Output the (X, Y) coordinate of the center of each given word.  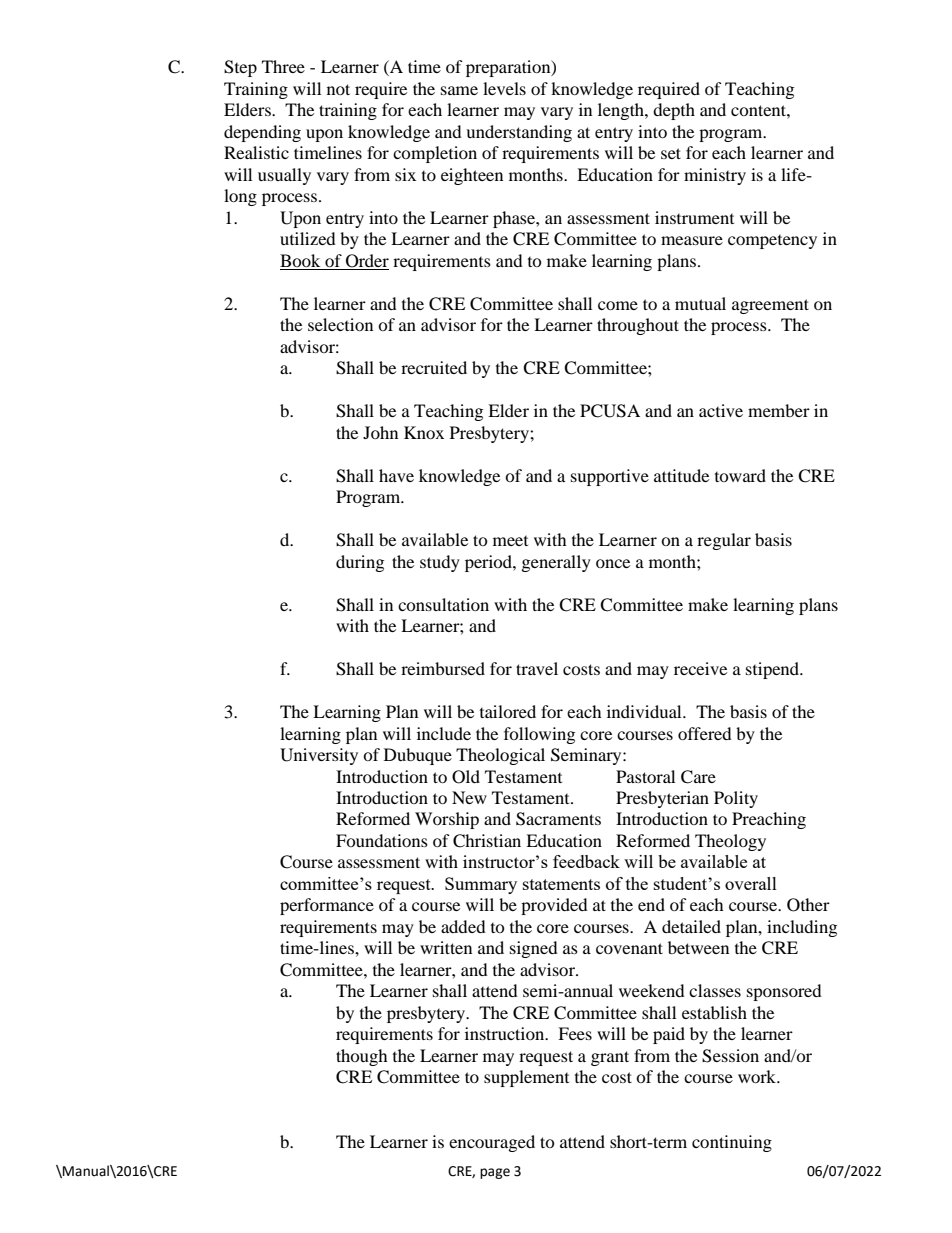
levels (504, 88)
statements (561, 884)
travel (537, 668)
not (338, 89)
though (362, 1057)
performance (327, 906)
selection (340, 324)
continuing (732, 1143)
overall (751, 883)
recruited (434, 367)
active (721, 410)
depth (674, 111)
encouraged (492, 1143)
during (360, 563)
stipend (774, 670)
